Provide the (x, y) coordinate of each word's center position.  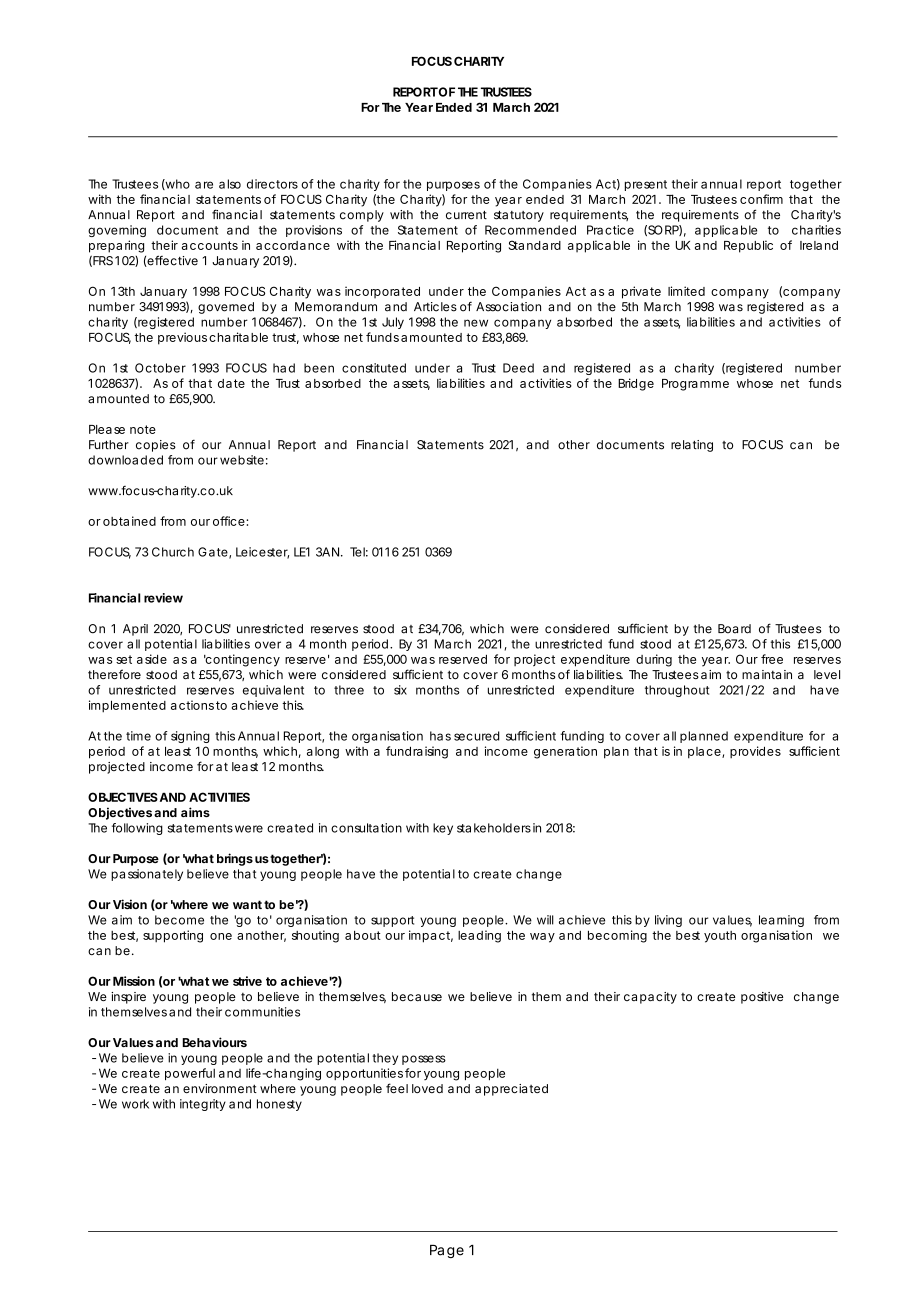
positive (762, 998)
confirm (761, 199)
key (443, 829)
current (466, 215)
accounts (210, 245)
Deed (518, 368)
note (143, 429)
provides (755, 752)
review (163, 598)
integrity (203, 1105)
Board (734, 629)
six (400, 690)
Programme (695, 385)
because (417, 997)
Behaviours (214, 1042)
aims (195, 812)
